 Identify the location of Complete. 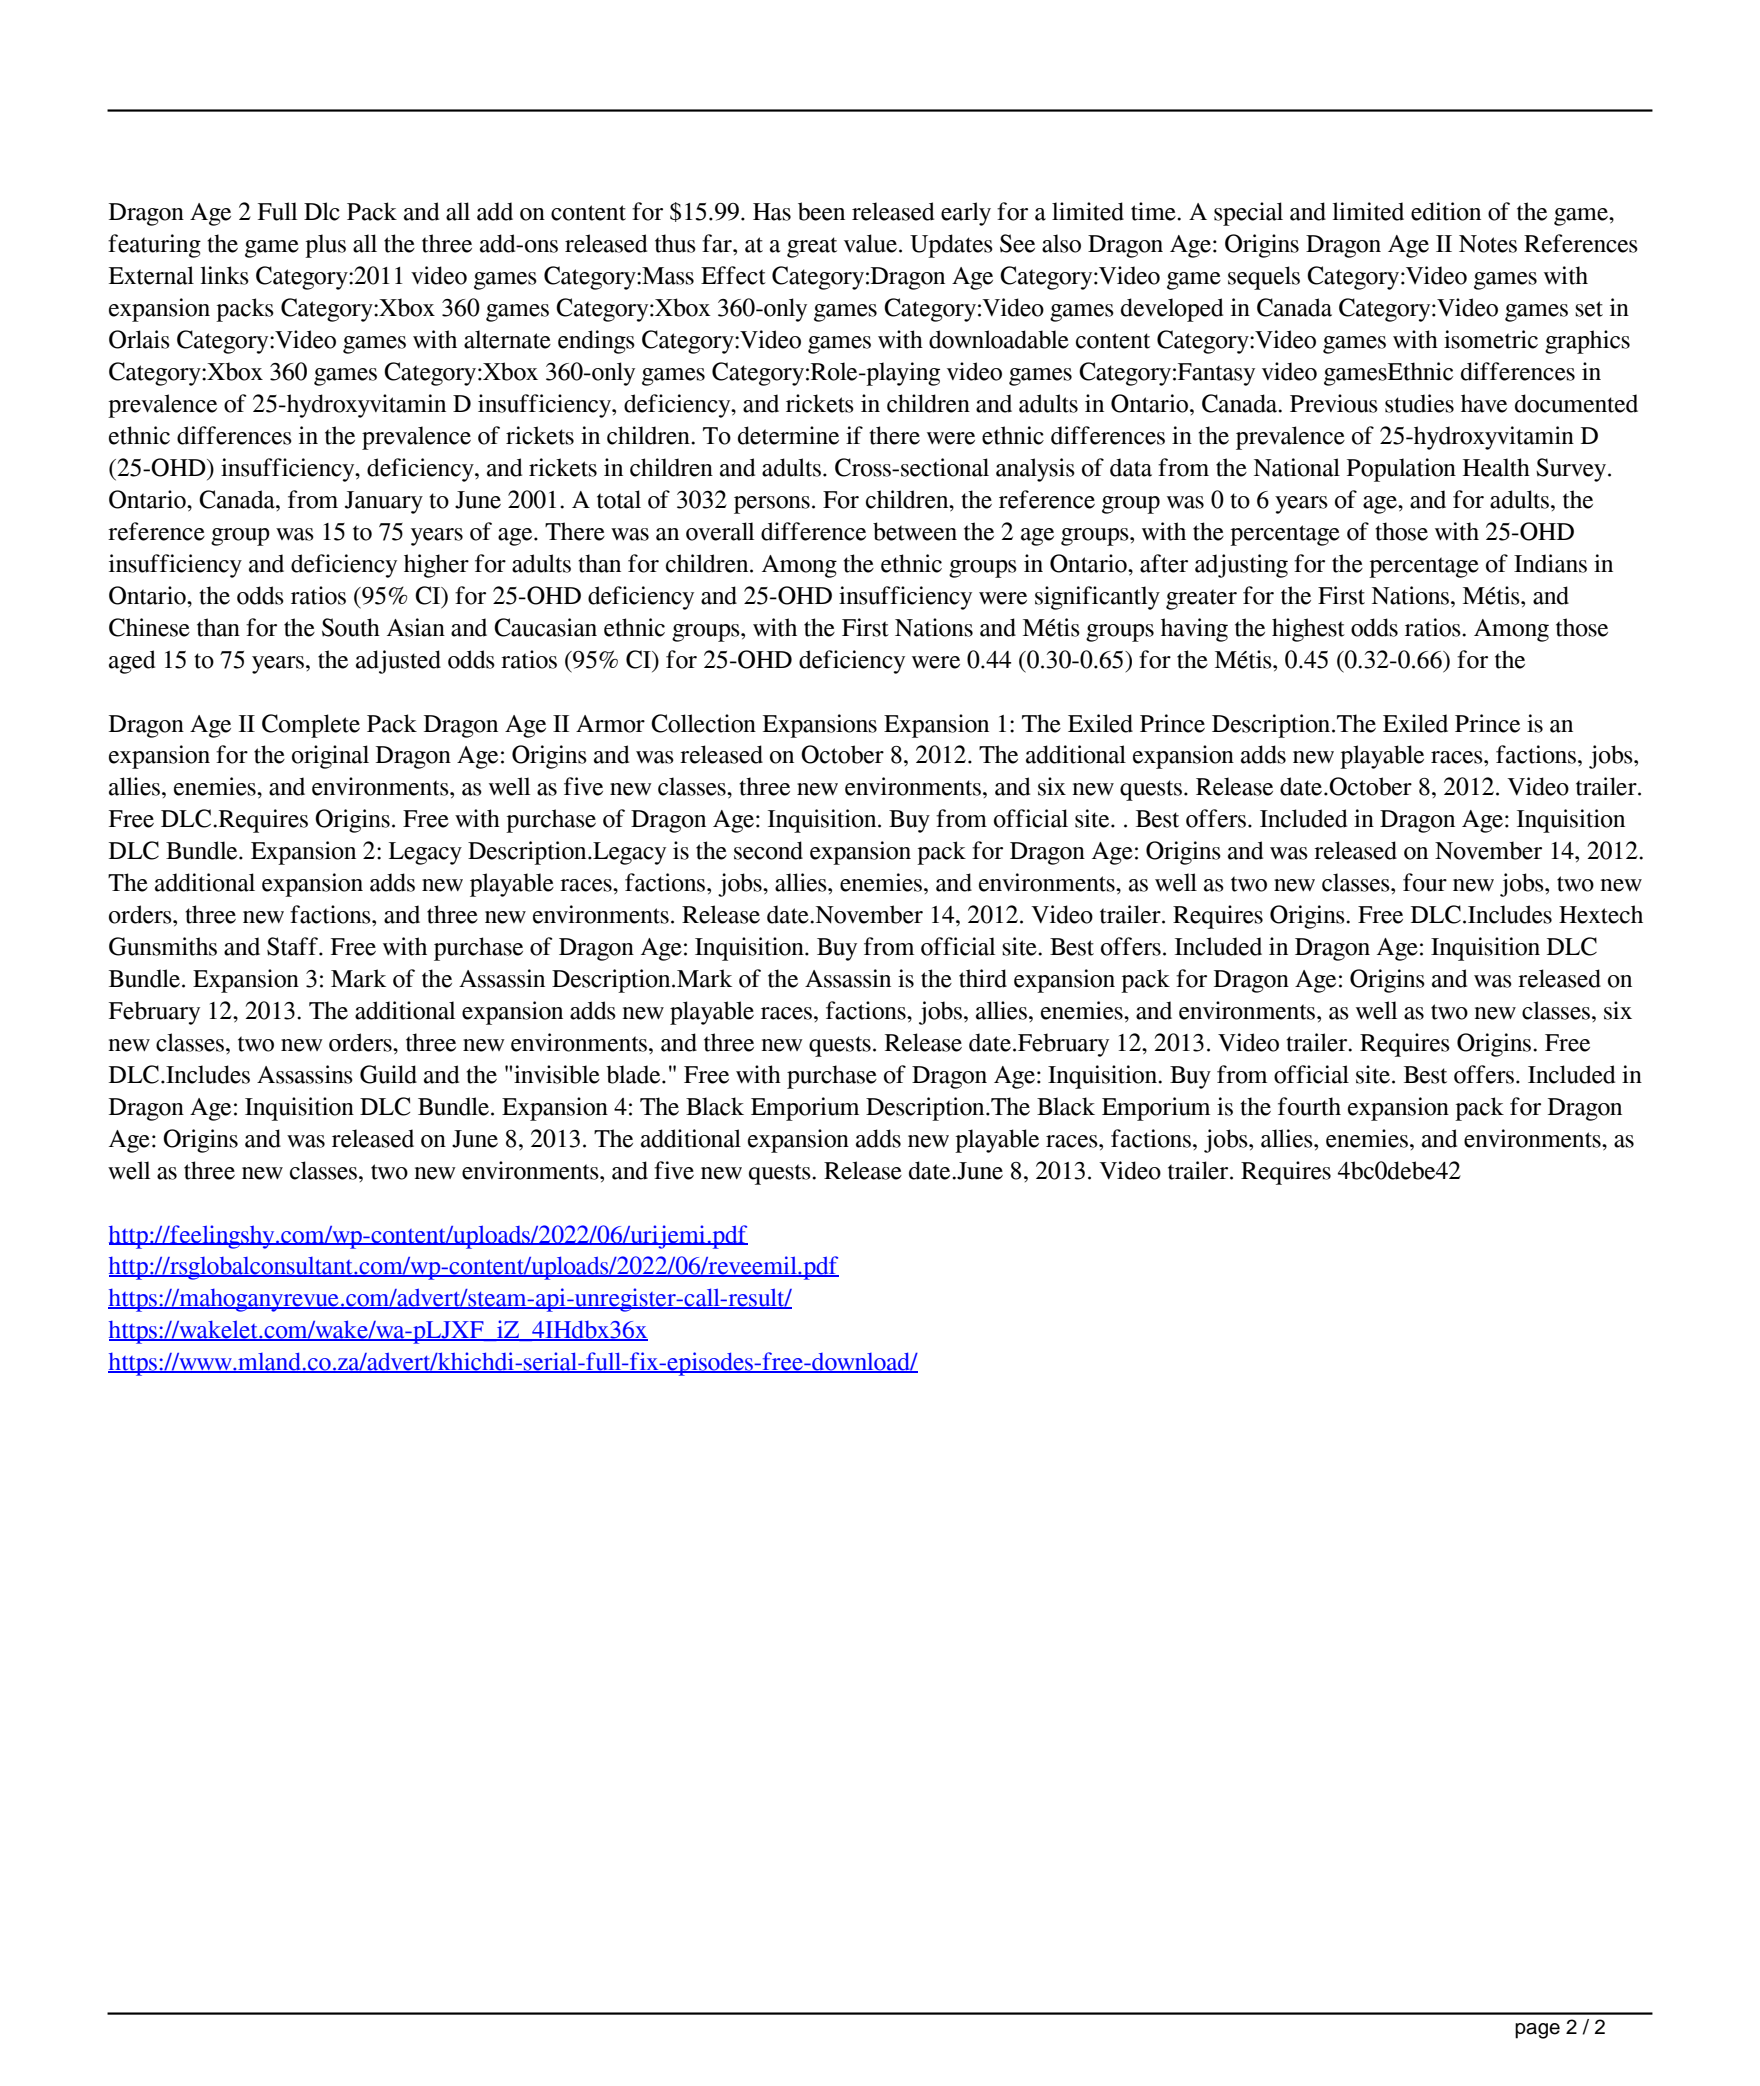
(311, 726).
